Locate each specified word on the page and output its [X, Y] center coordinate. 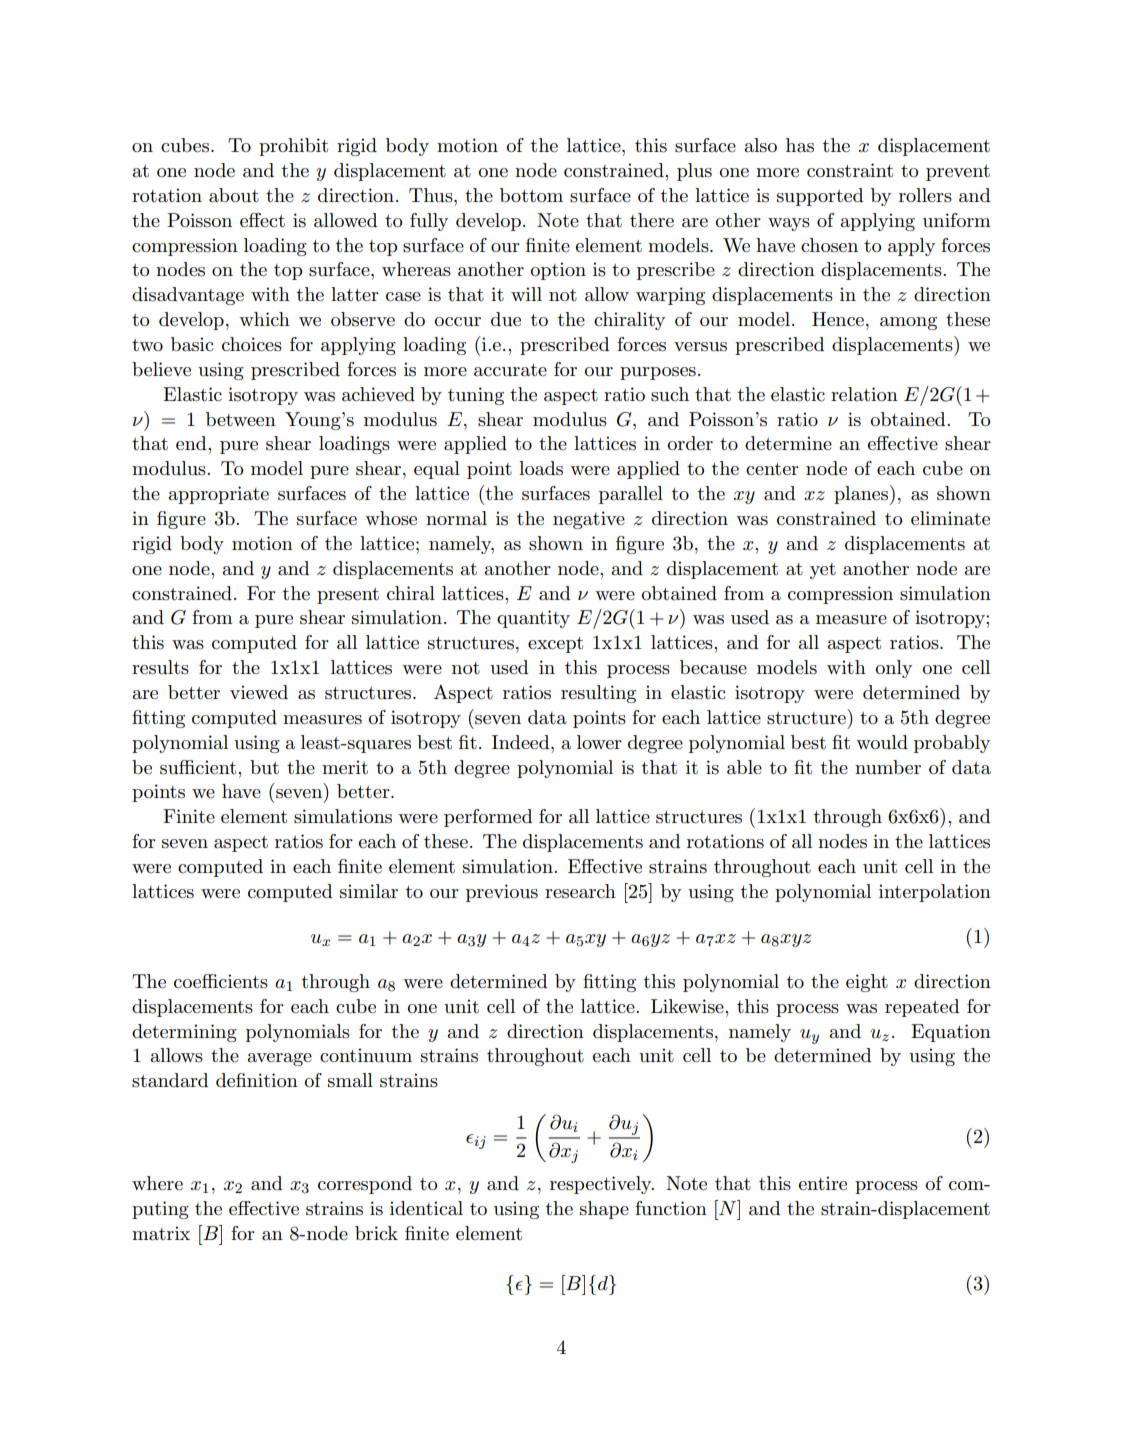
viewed [259, 692]
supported [820, 197]
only [893, 669]
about [234, 195]
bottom [531, 195]
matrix [161, 1233]
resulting [598, 694]
